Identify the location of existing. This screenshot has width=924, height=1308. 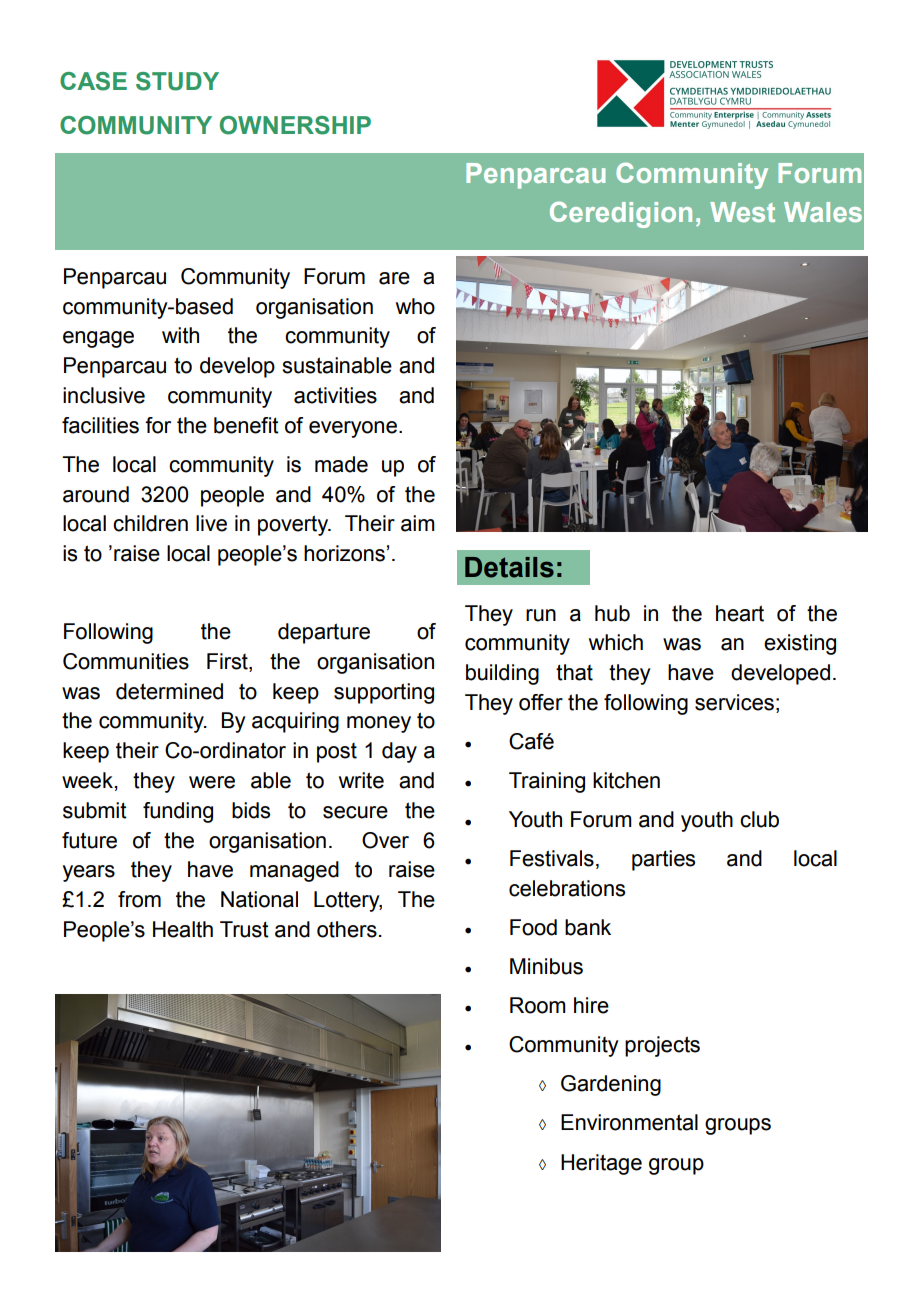
(800, 644).
